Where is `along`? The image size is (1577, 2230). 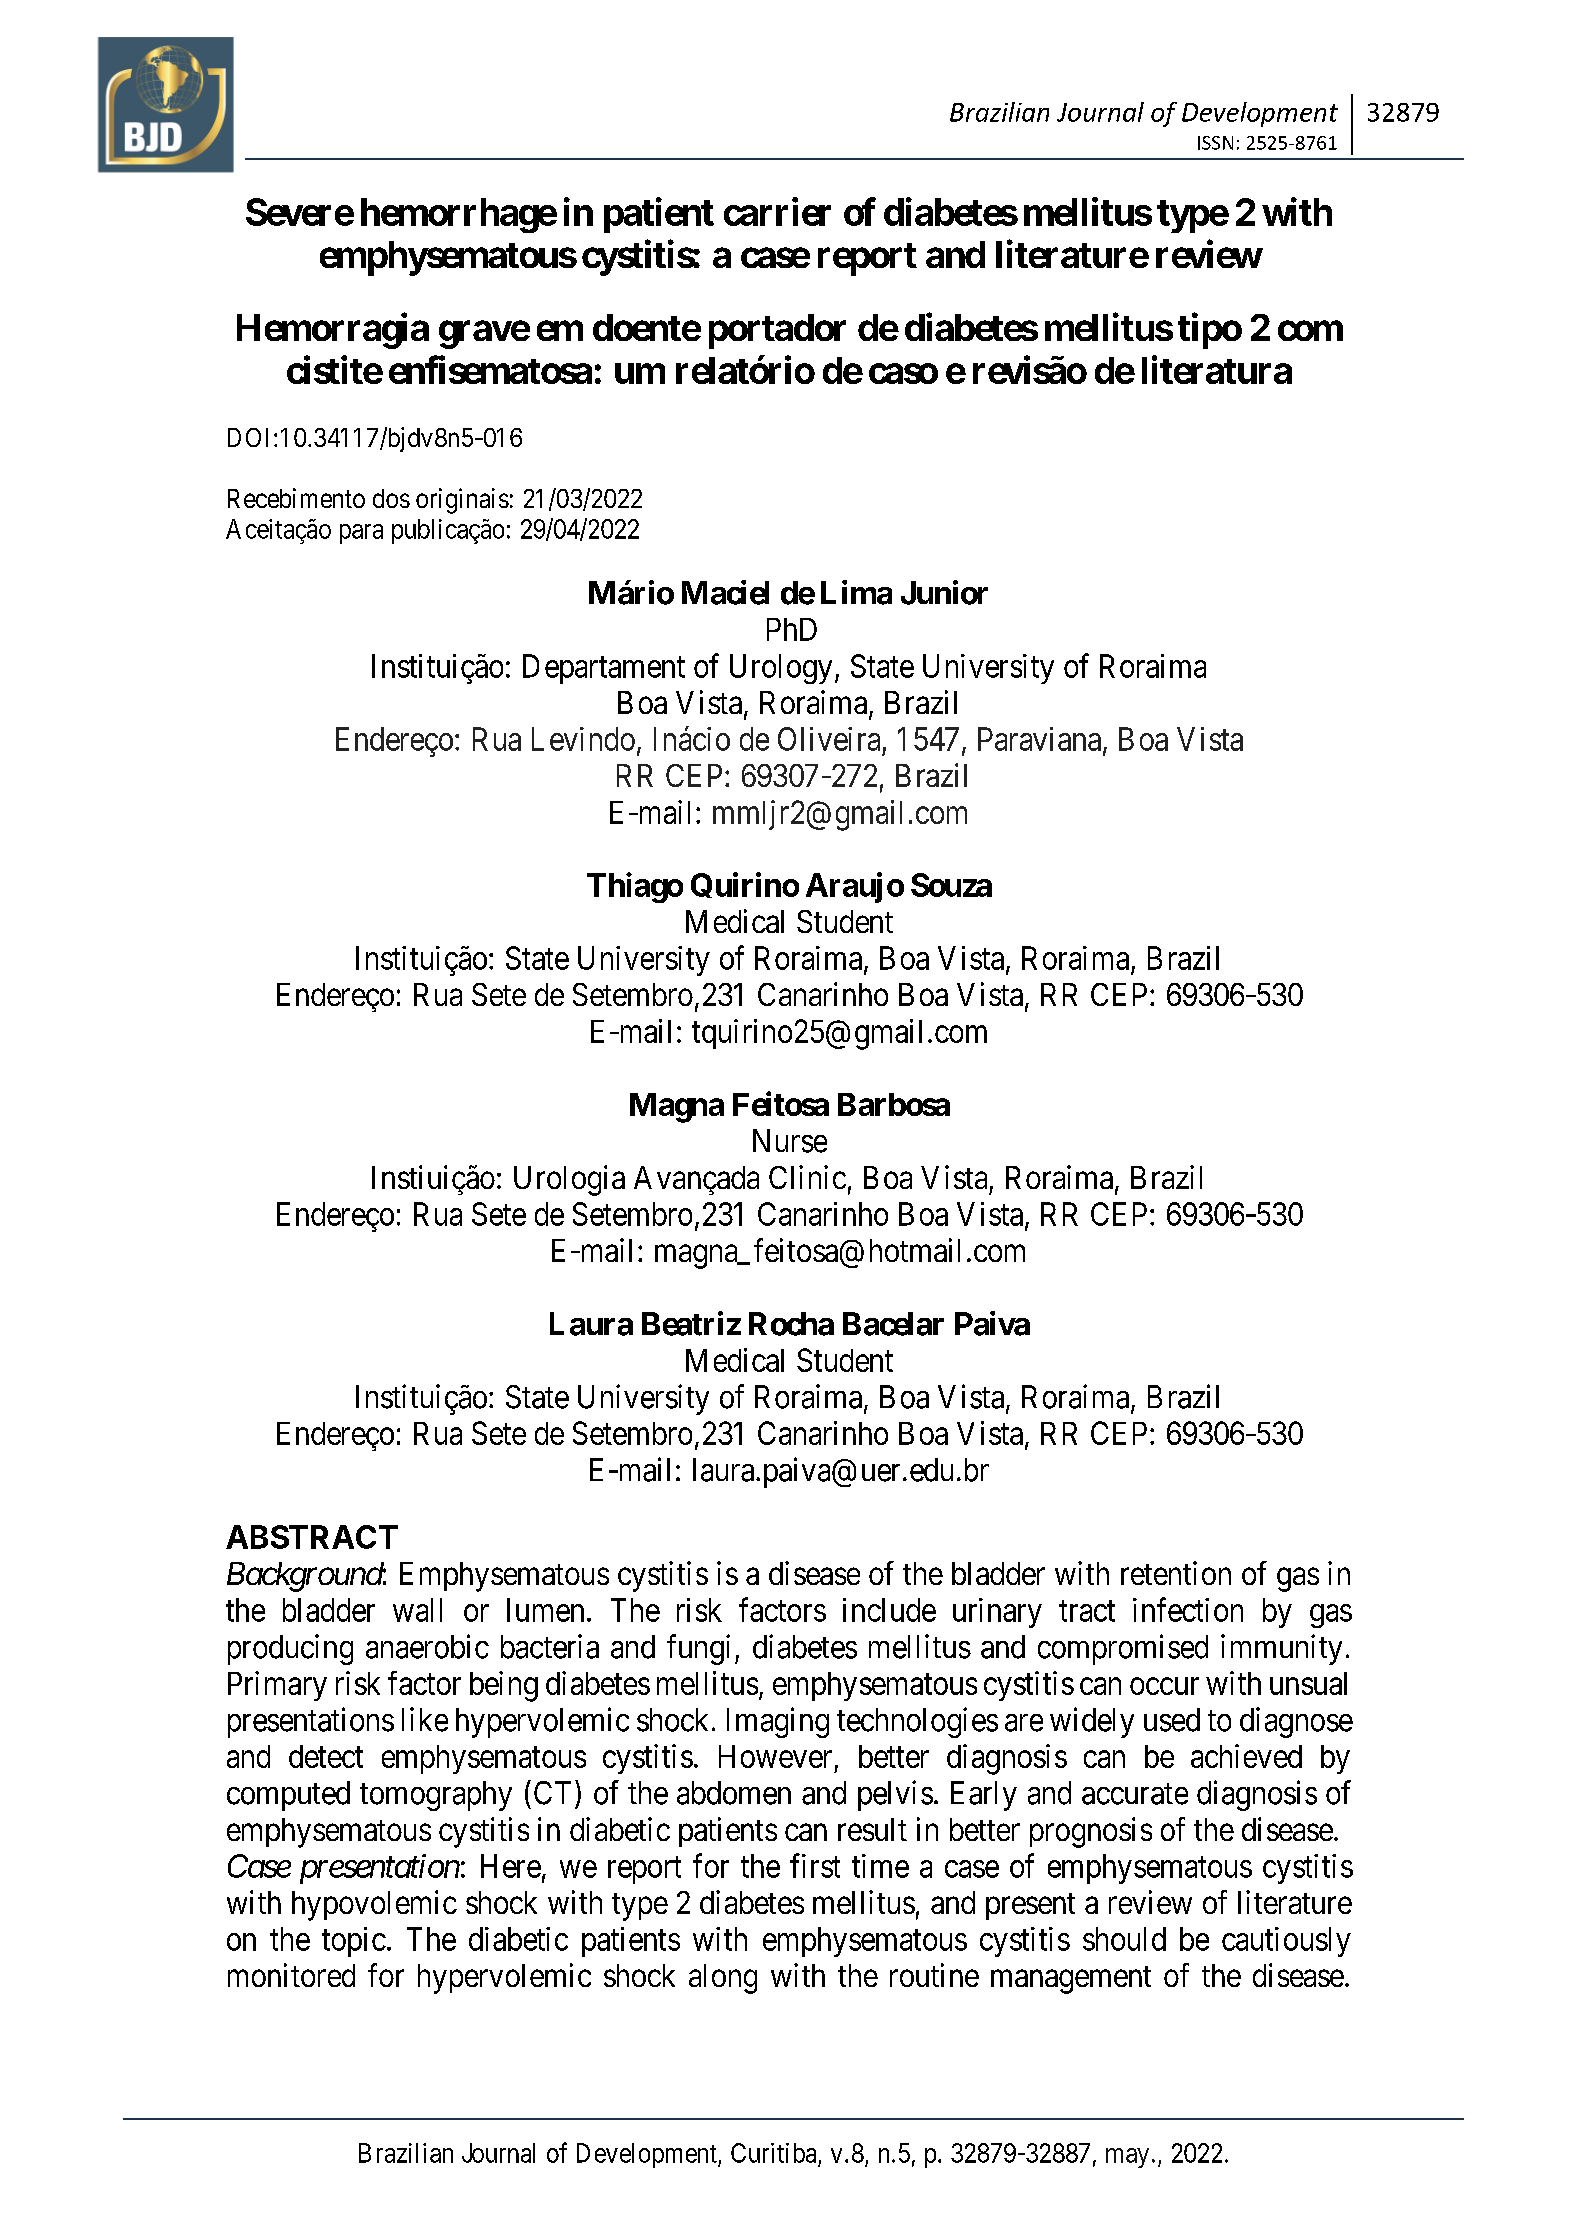
along is located at coordinates (723, 1979).
